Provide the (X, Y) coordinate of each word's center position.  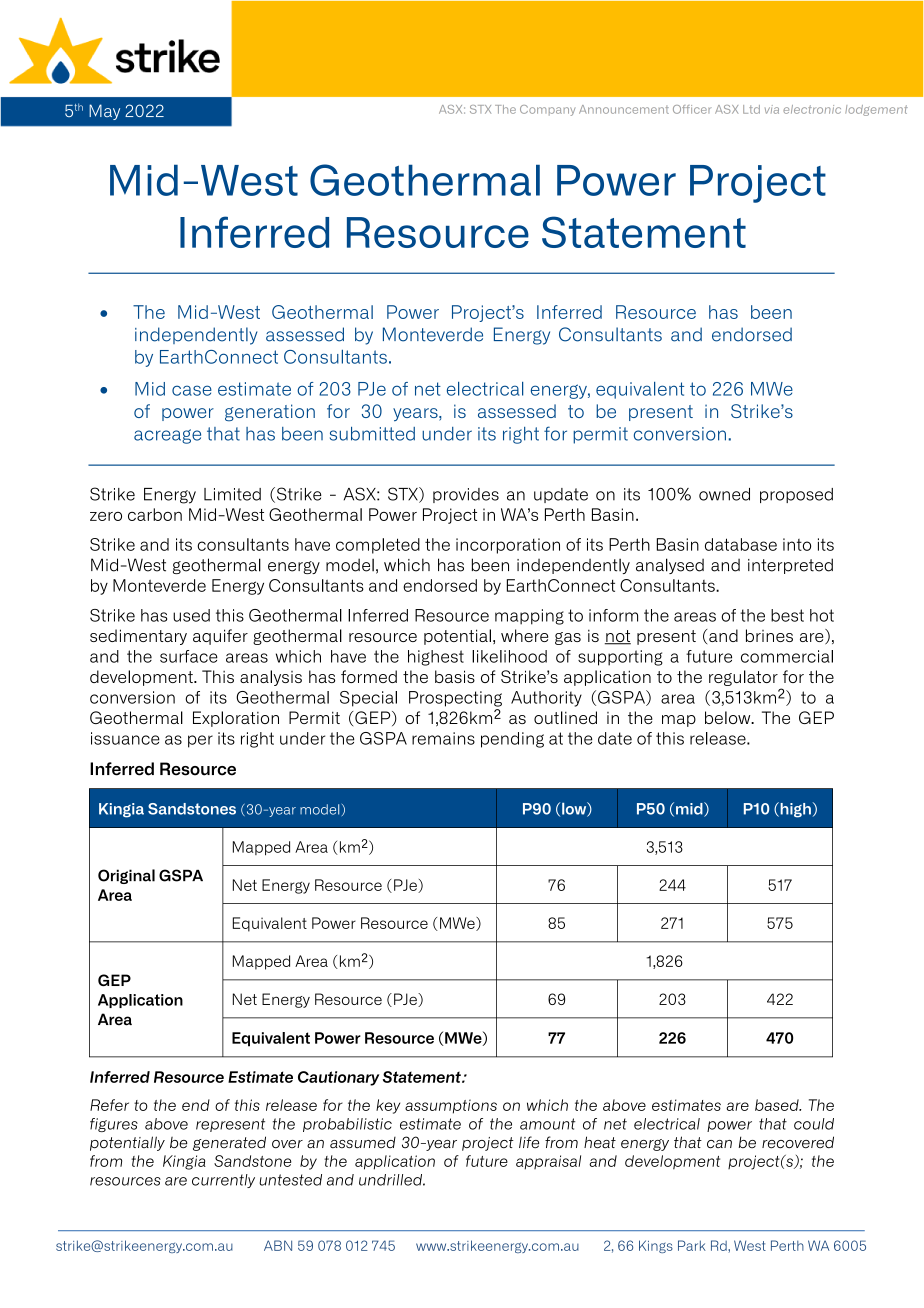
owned (724, 494)
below (729, 717)
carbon (155, 514)
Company (547, 110)
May (104, 112)
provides (466, 495)
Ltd (751, 109)
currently (223, 1181)
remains (443, 738)
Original (126, 876)
